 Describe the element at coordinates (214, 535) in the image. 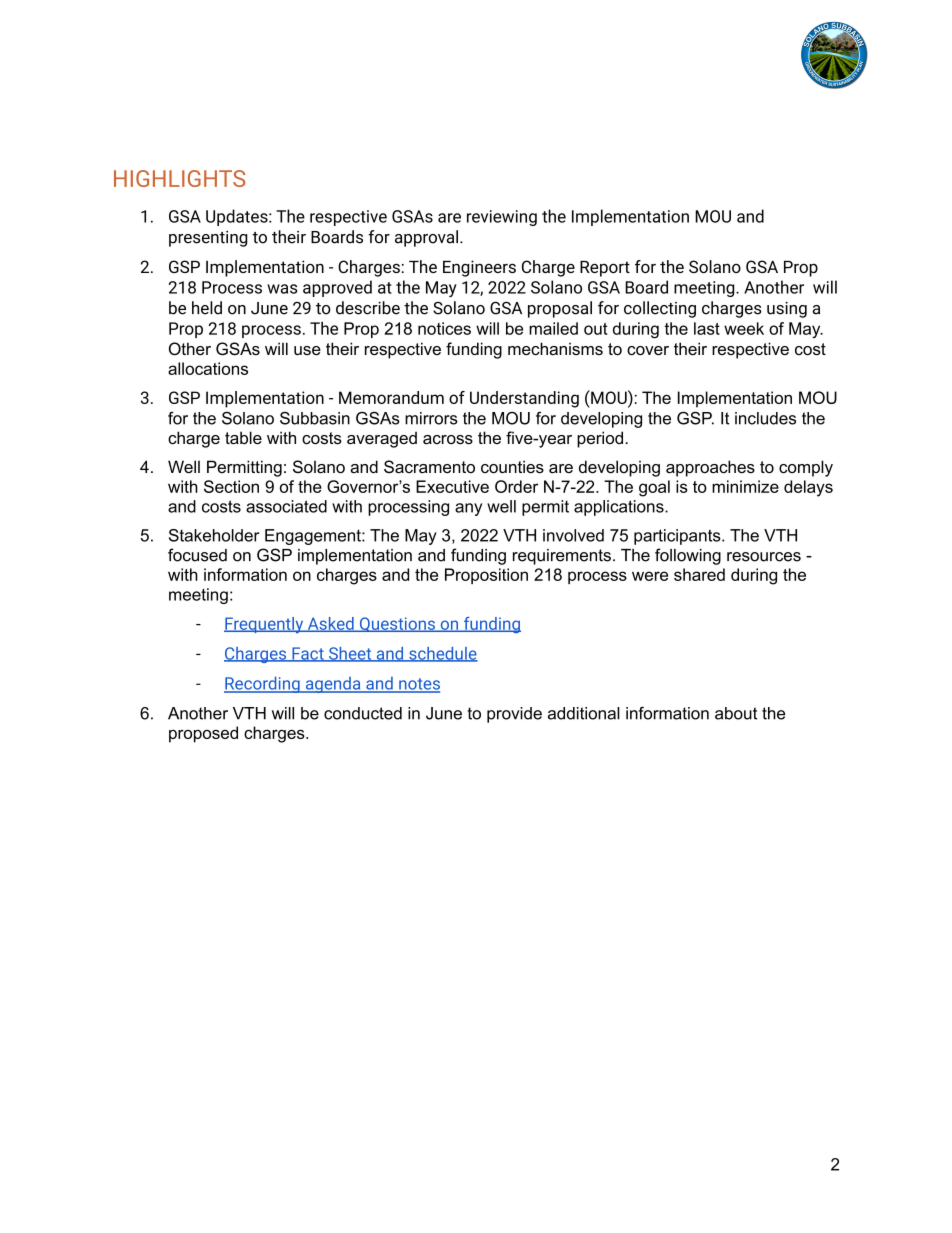

I see `Stakeholder` at that location.
